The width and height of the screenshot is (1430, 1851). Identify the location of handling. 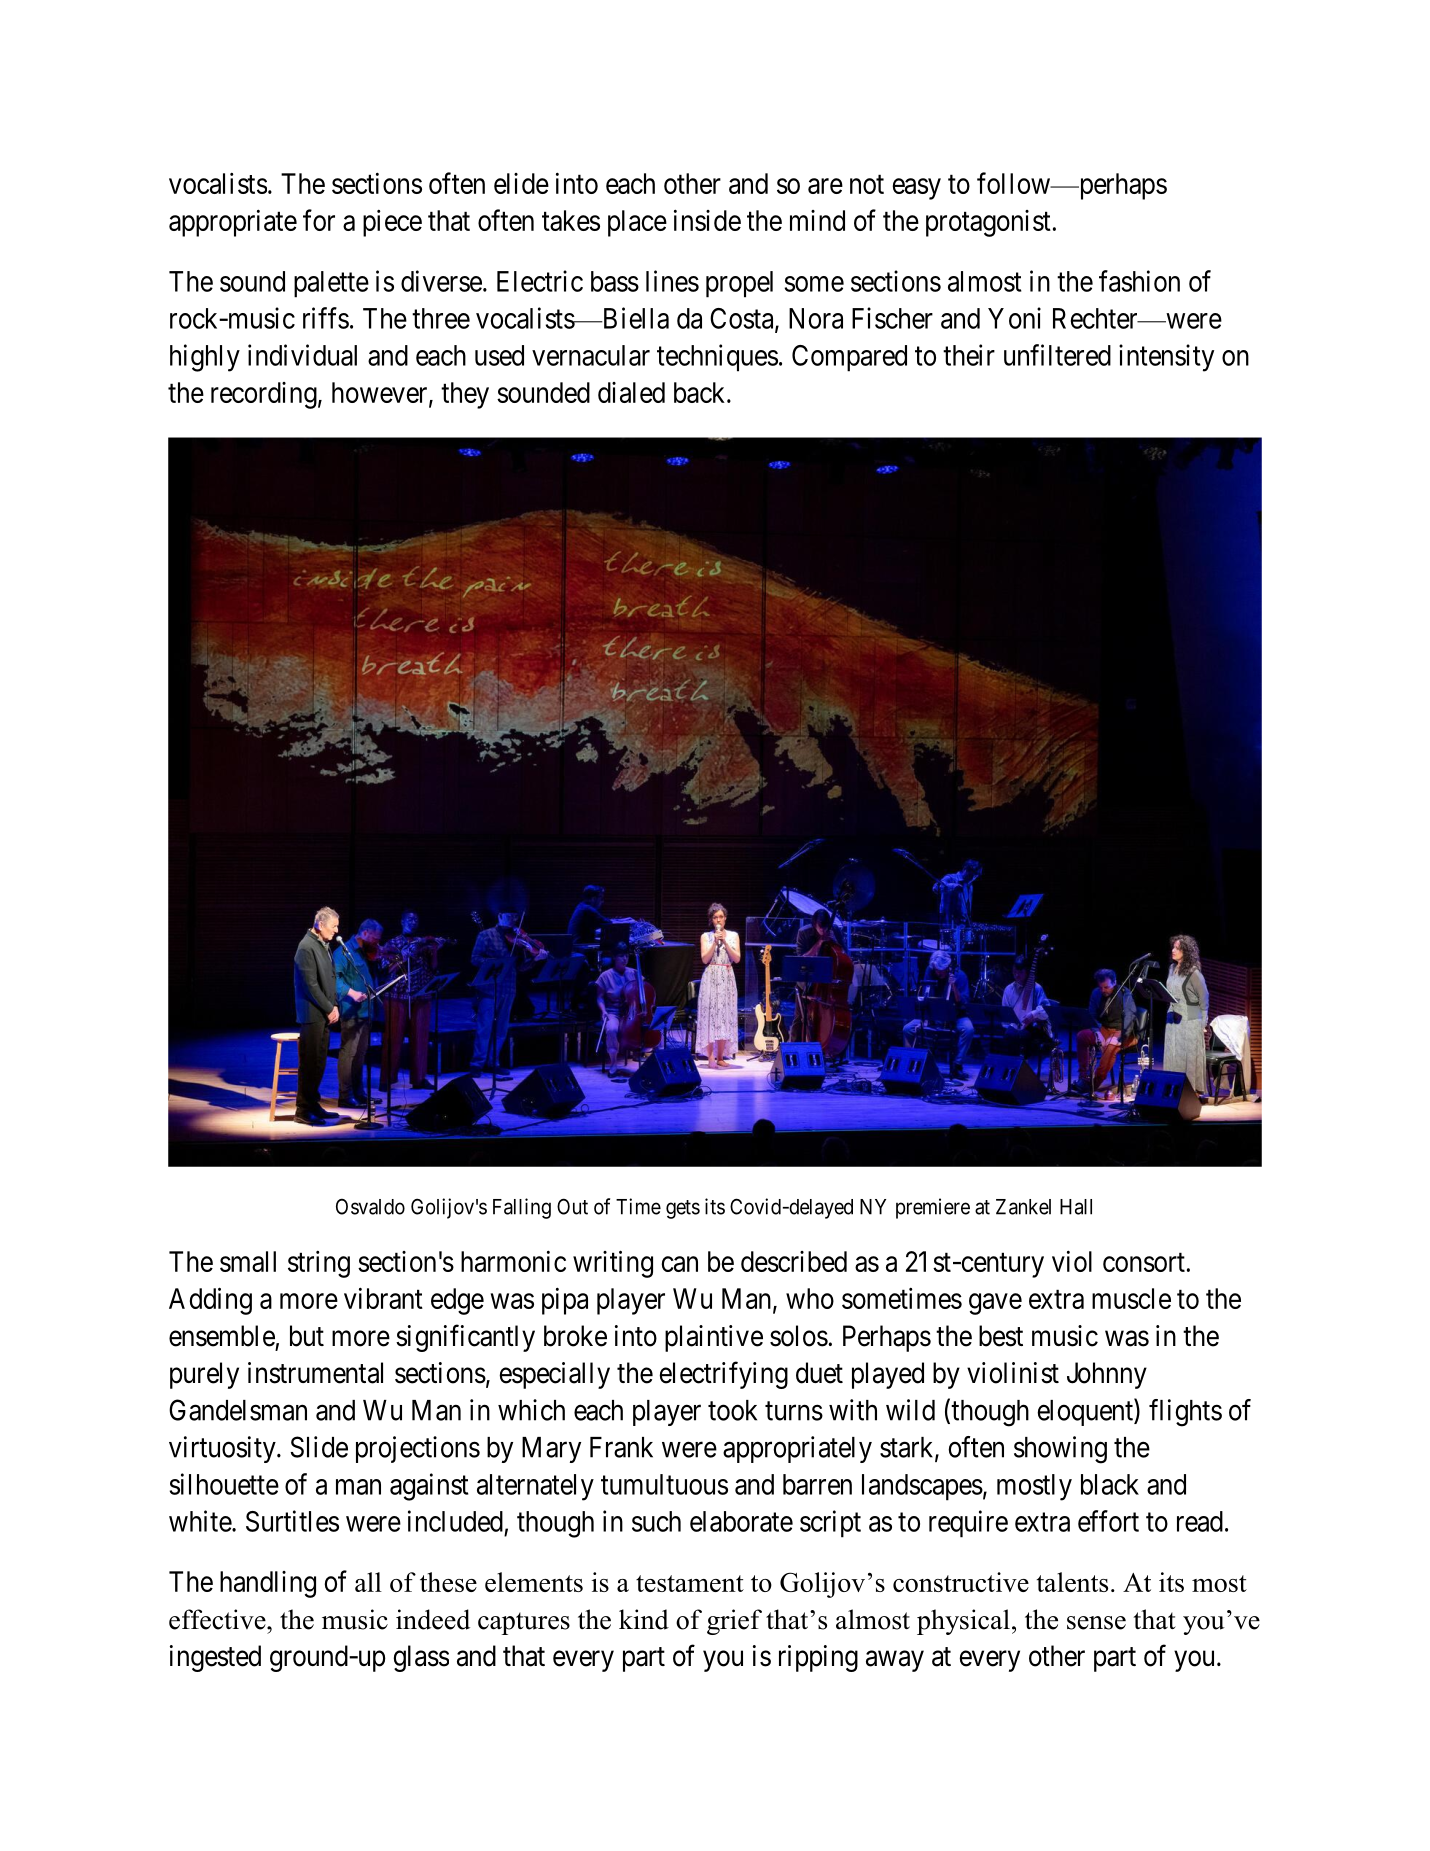
(268, 1584).
